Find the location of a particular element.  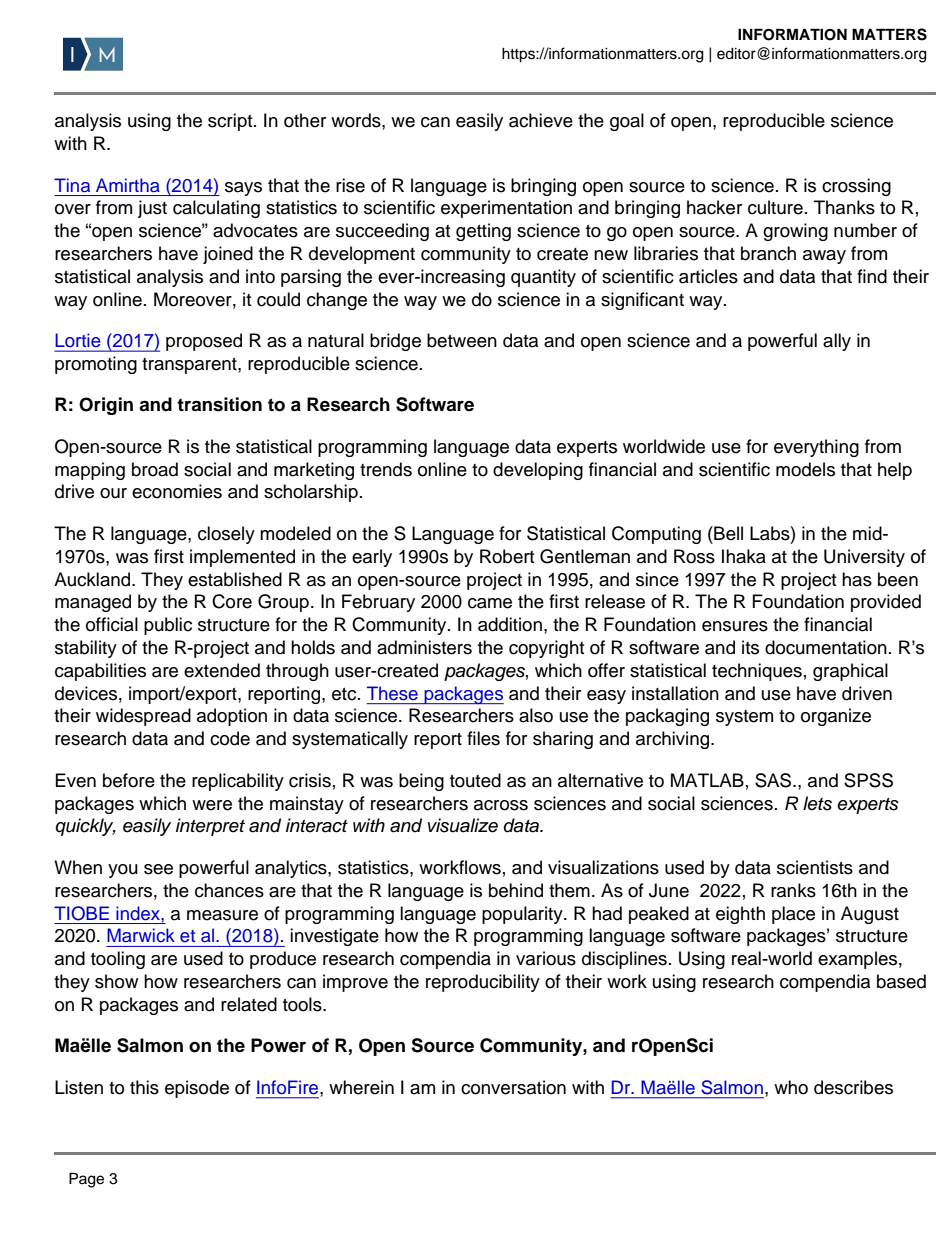

interpret is located at coordinates (210, 827).
